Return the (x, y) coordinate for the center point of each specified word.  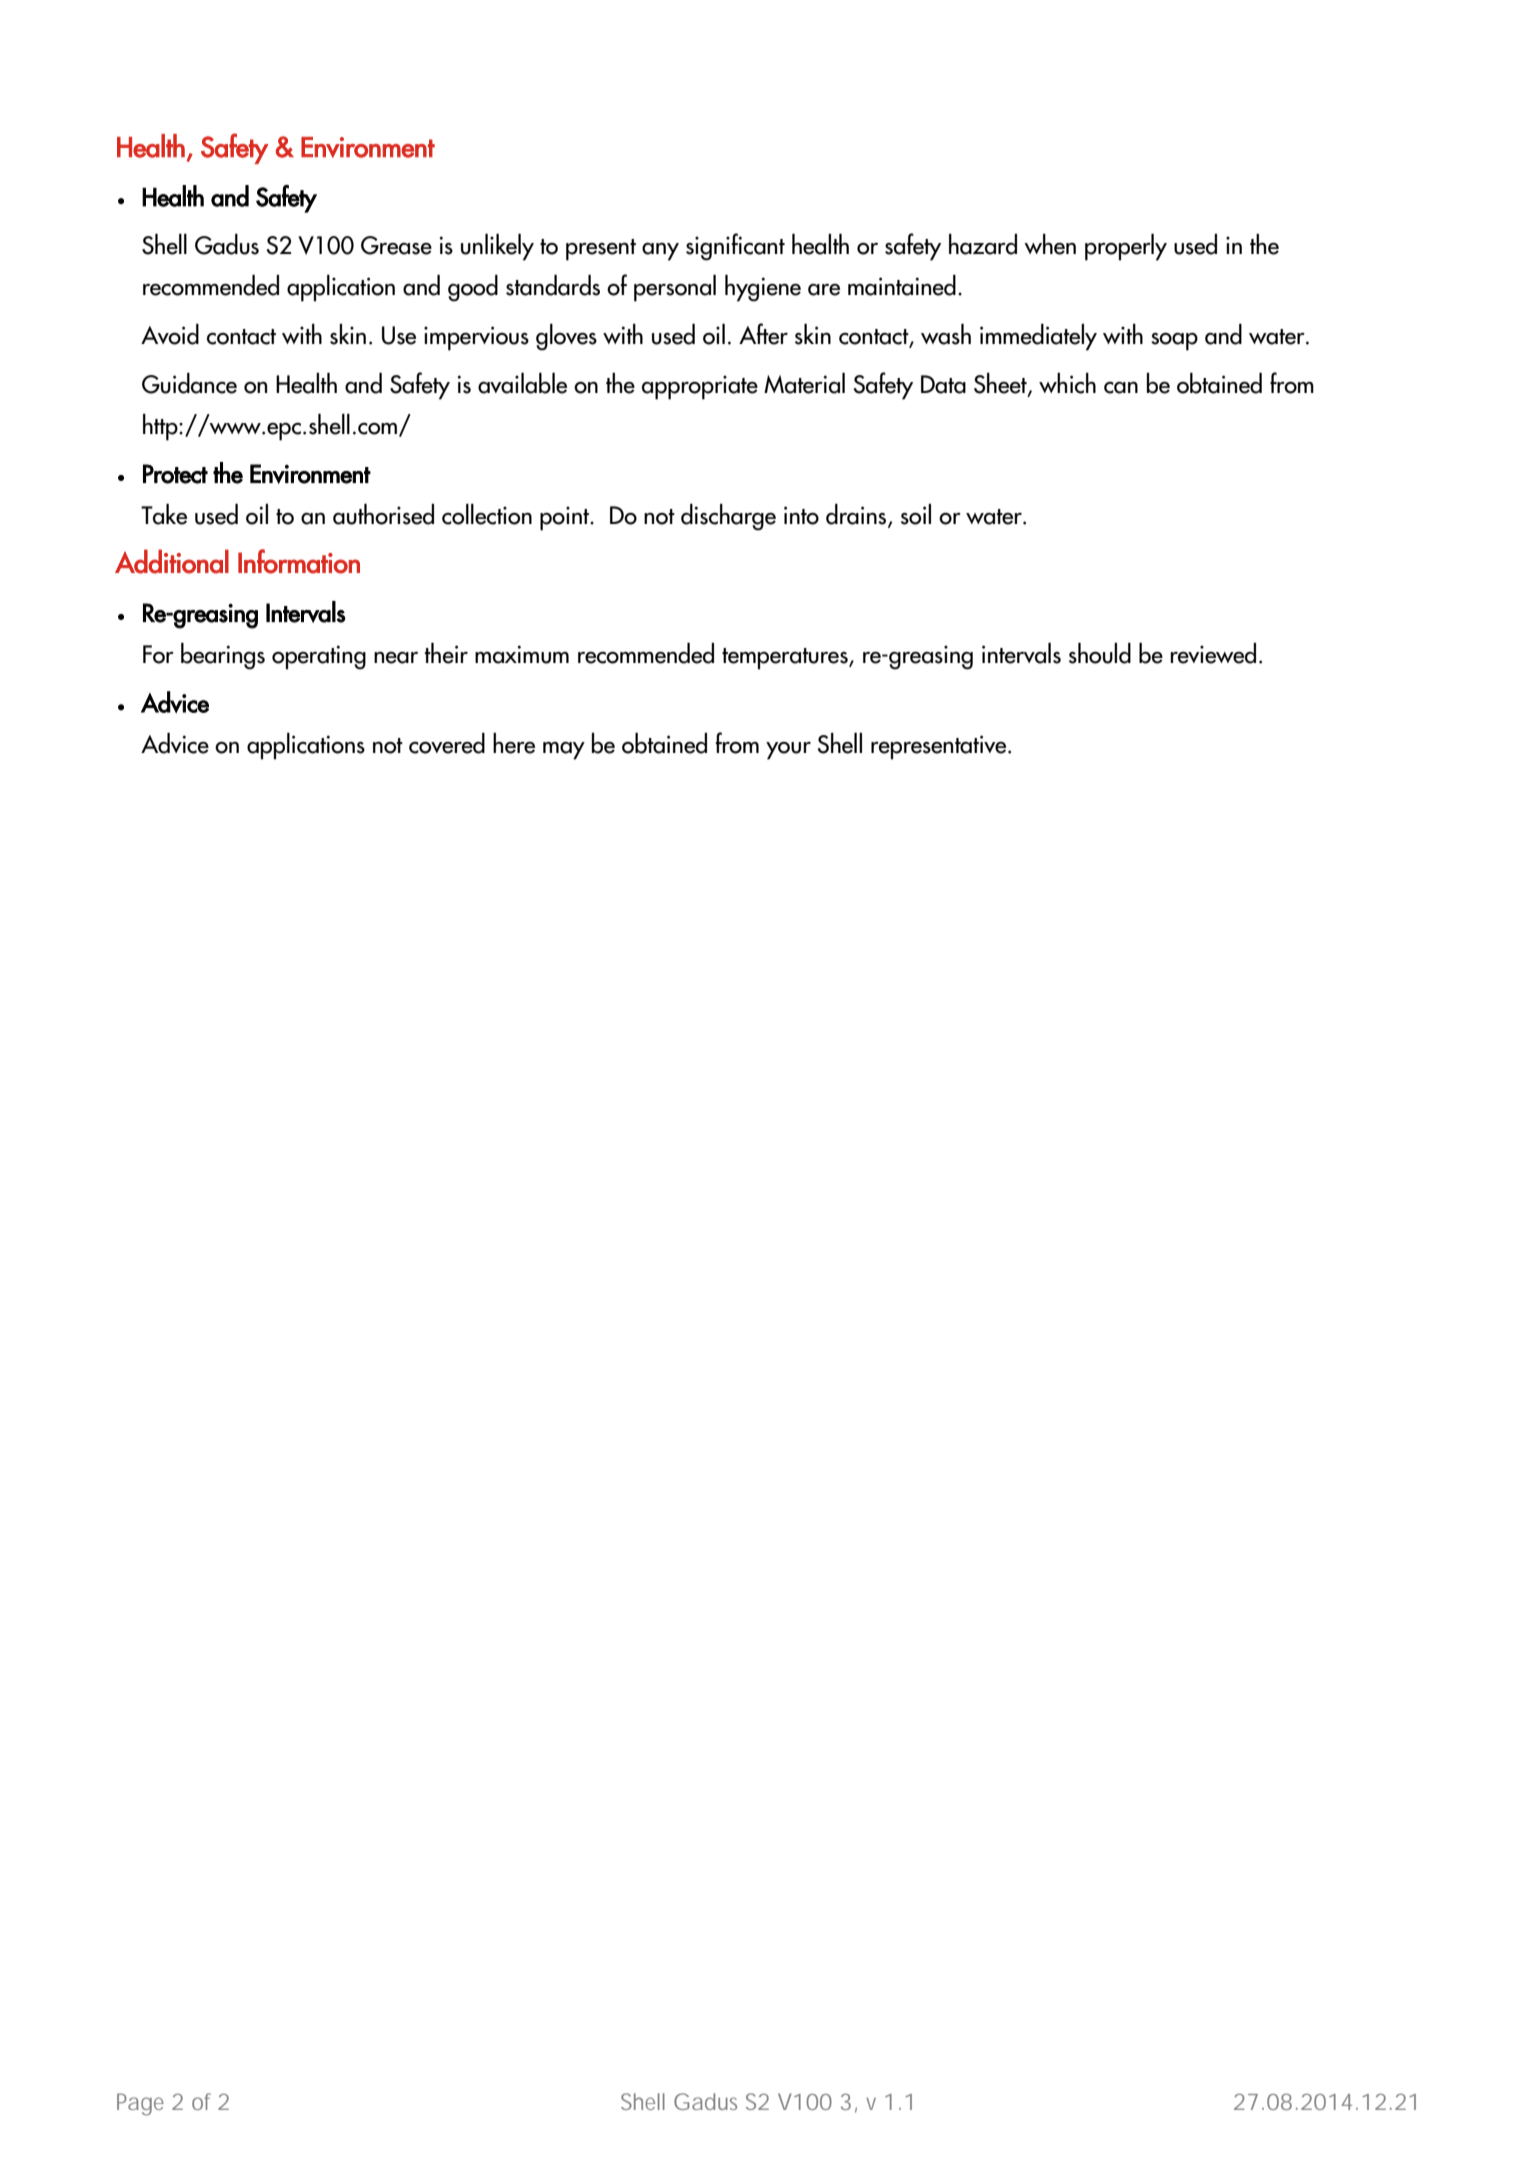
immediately (1038, 337)
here (514, 743)
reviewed (1213, 653)
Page (140, 2104)
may (564, 751)
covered (447, 743)
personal (675, 288)
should (1100, 653)
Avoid (170, 334)
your (788, 751)
